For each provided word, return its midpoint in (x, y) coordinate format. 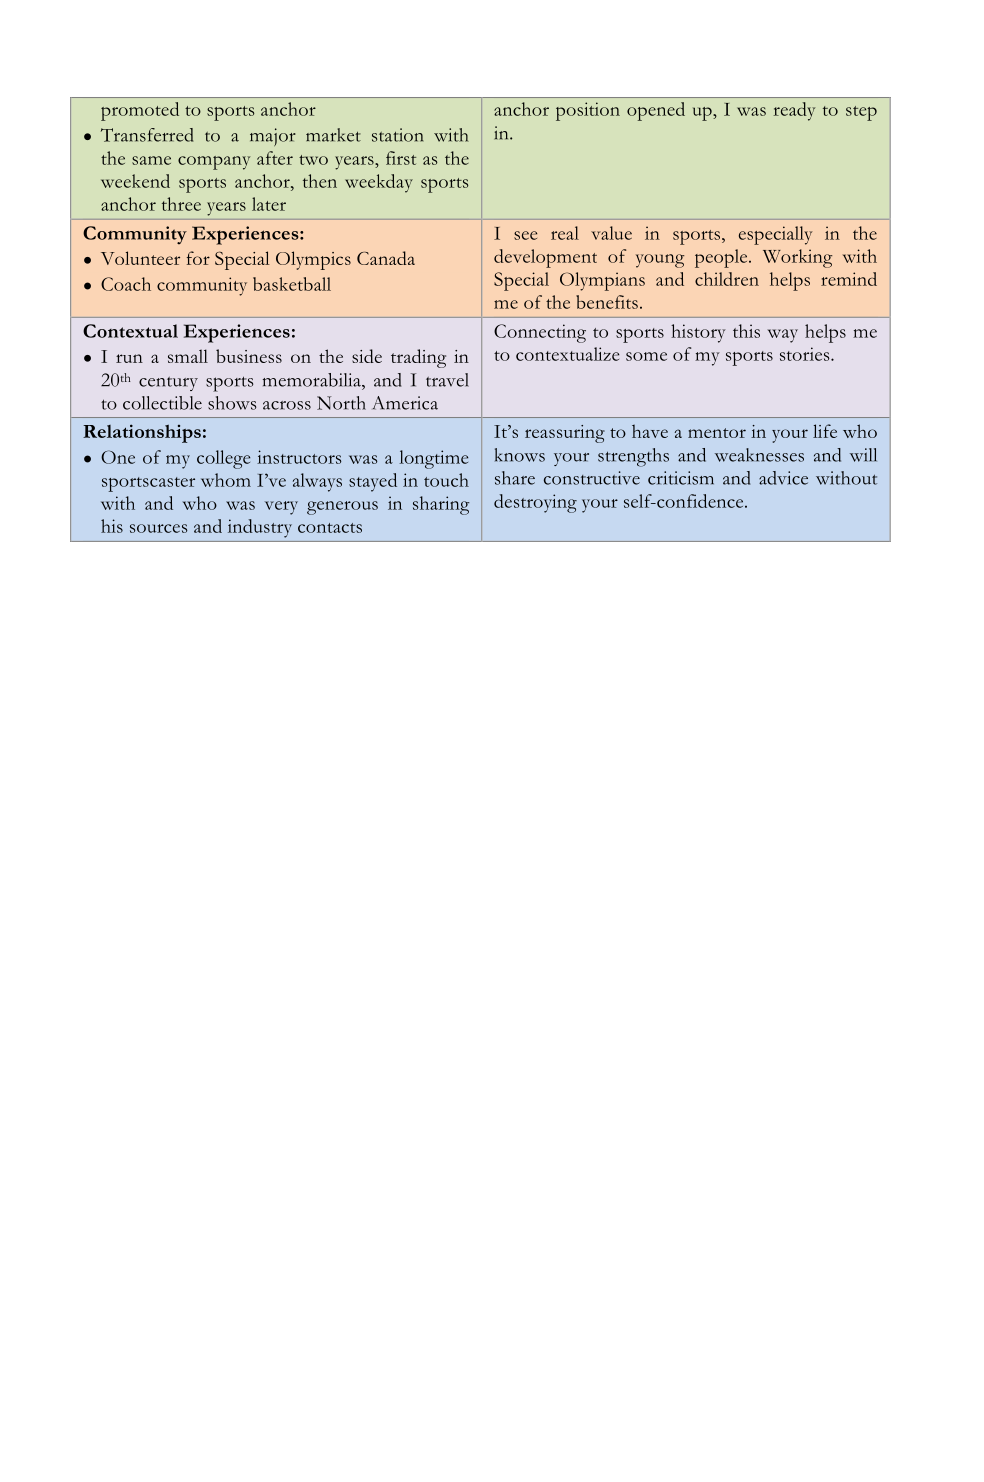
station (397, 135)
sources (159, 528)
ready (794, 111)
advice (783, 478)
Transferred (147, 135)
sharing (441, 505)
